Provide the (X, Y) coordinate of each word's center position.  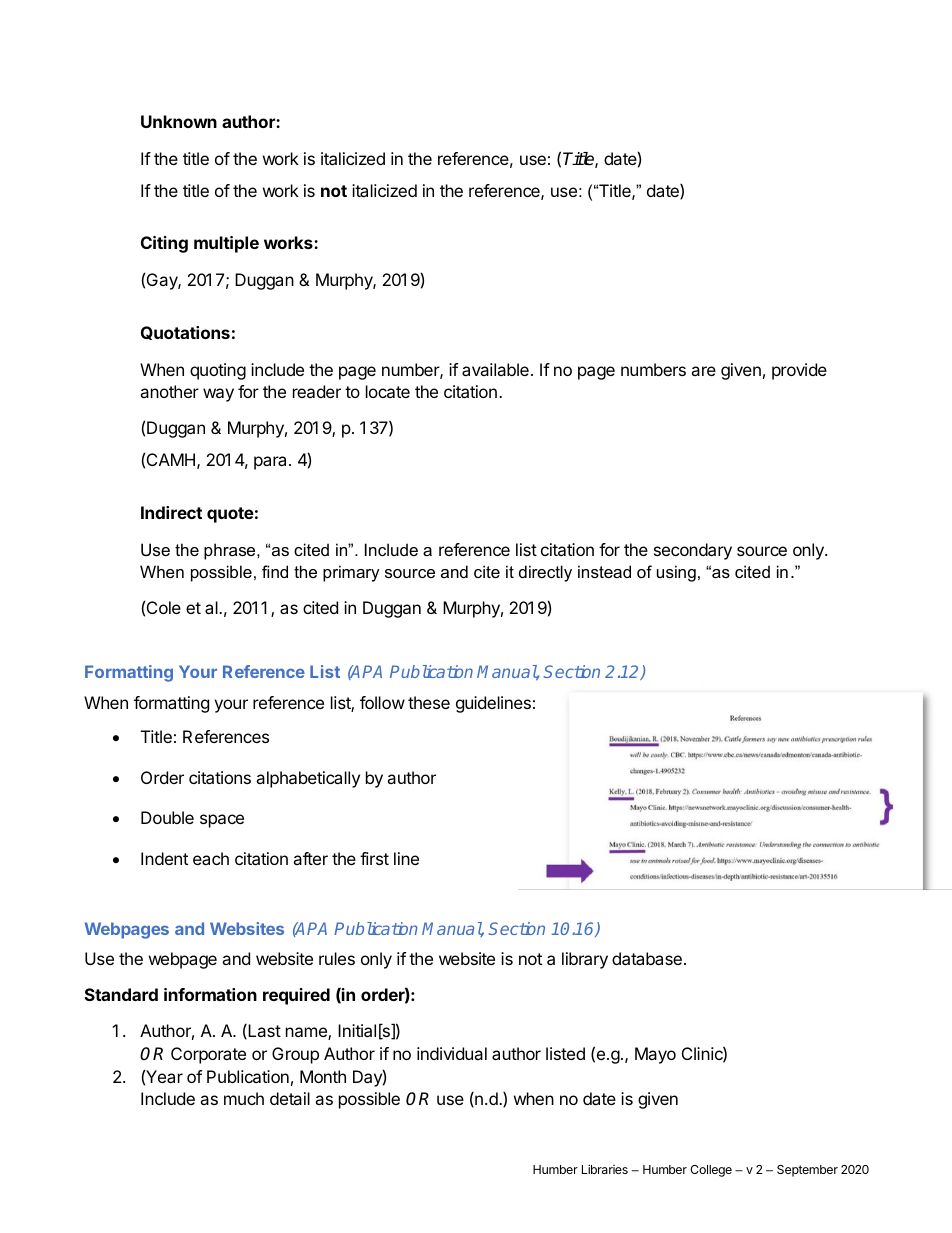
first (374, 858)
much (244, 1098)
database (647, 958)
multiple (226, 244)
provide (799, 371)
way (218, 395)
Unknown (179, 121)
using (676, 573)
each (211, 858)
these (429, 702)
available (495, 369)
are (703, 371)
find (275, 571)
